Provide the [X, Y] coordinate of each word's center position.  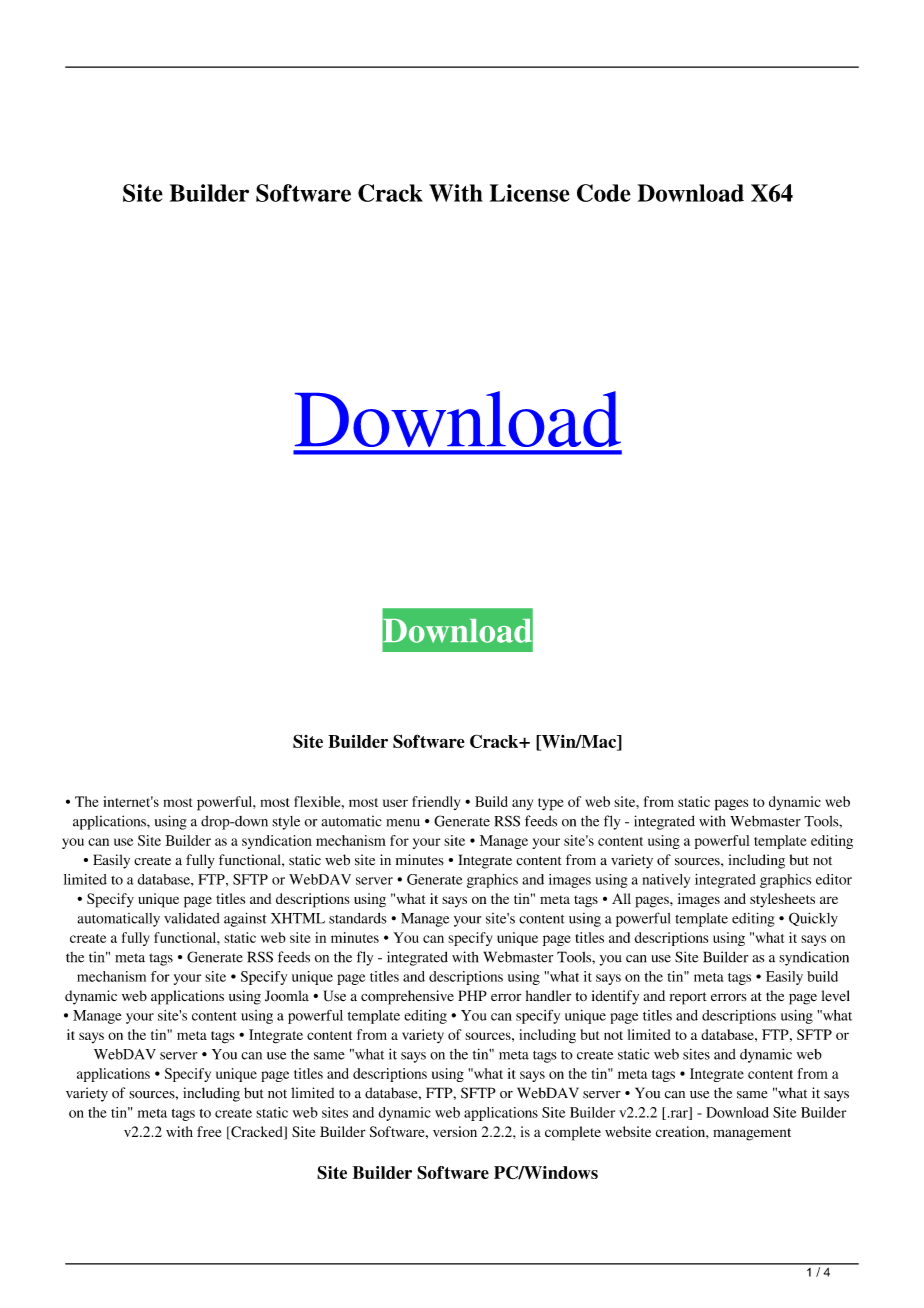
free [209, 1131]
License [530, 193]
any [522, 804]
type [551, 804]
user [395, 803]
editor [834, 879]
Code [604, 193]
